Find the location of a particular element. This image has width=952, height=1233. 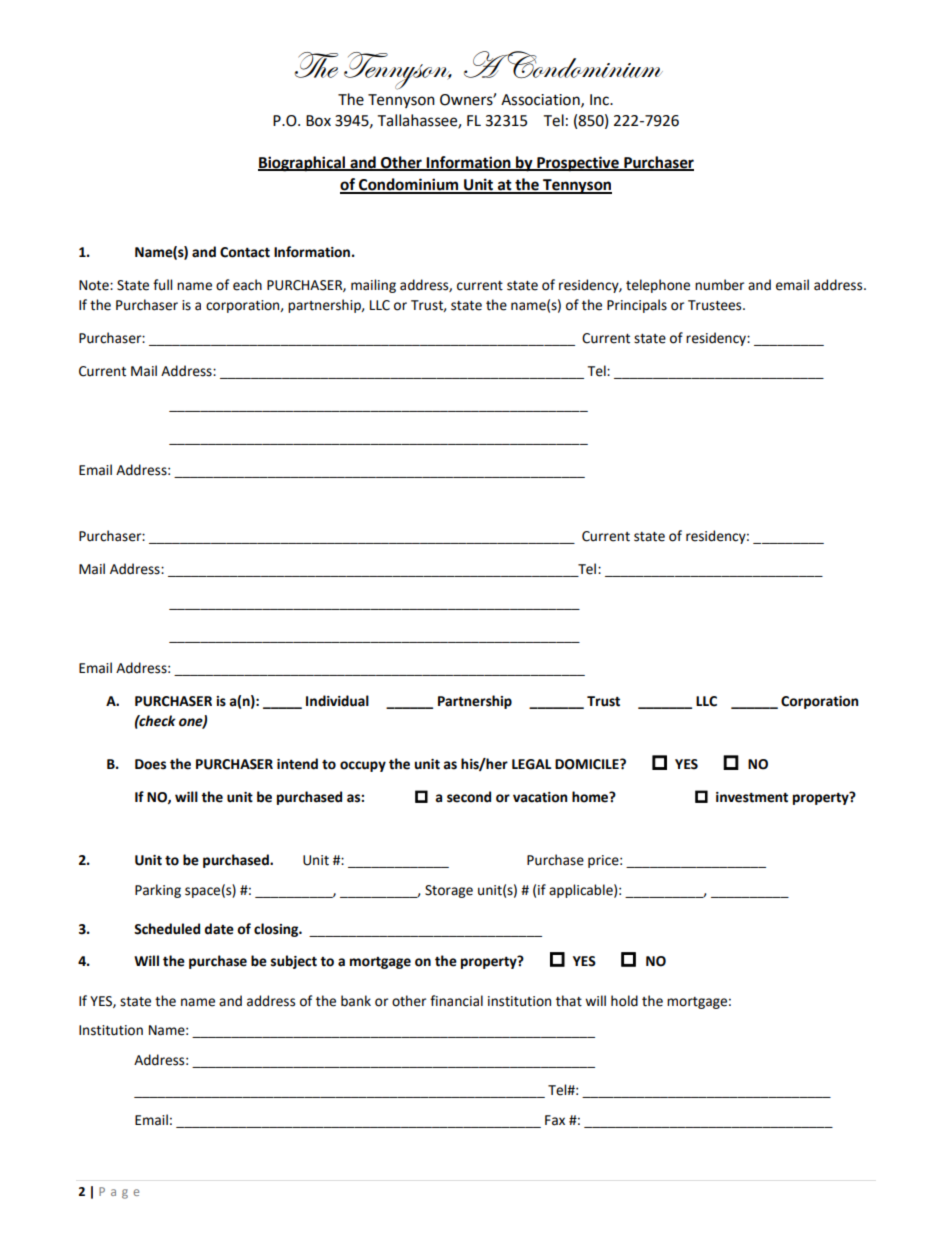

Biographical is located at coordinates (303, 164).
